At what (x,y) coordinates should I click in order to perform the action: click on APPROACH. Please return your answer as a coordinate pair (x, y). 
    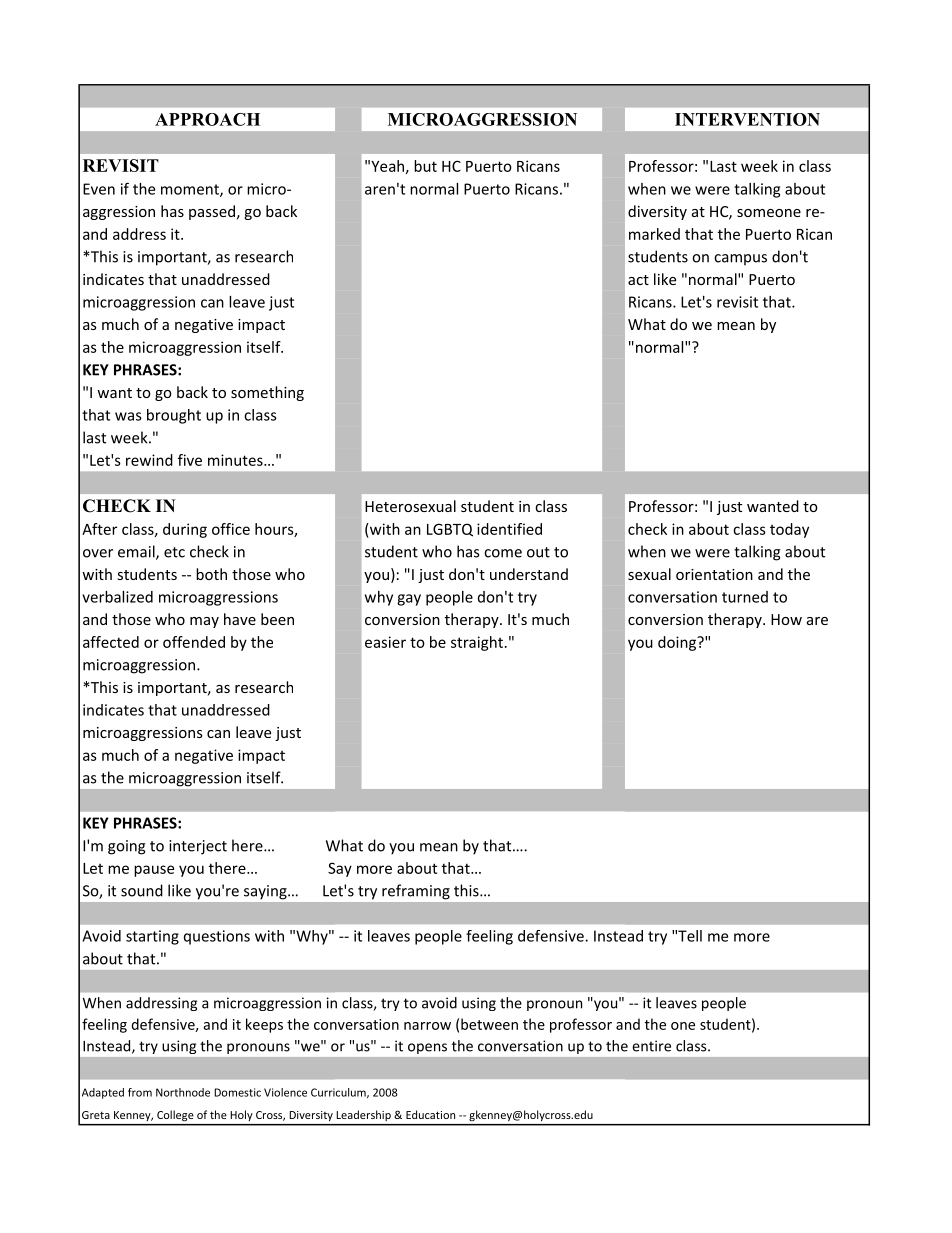
    Looking at the image, I should click on (207, 119).
